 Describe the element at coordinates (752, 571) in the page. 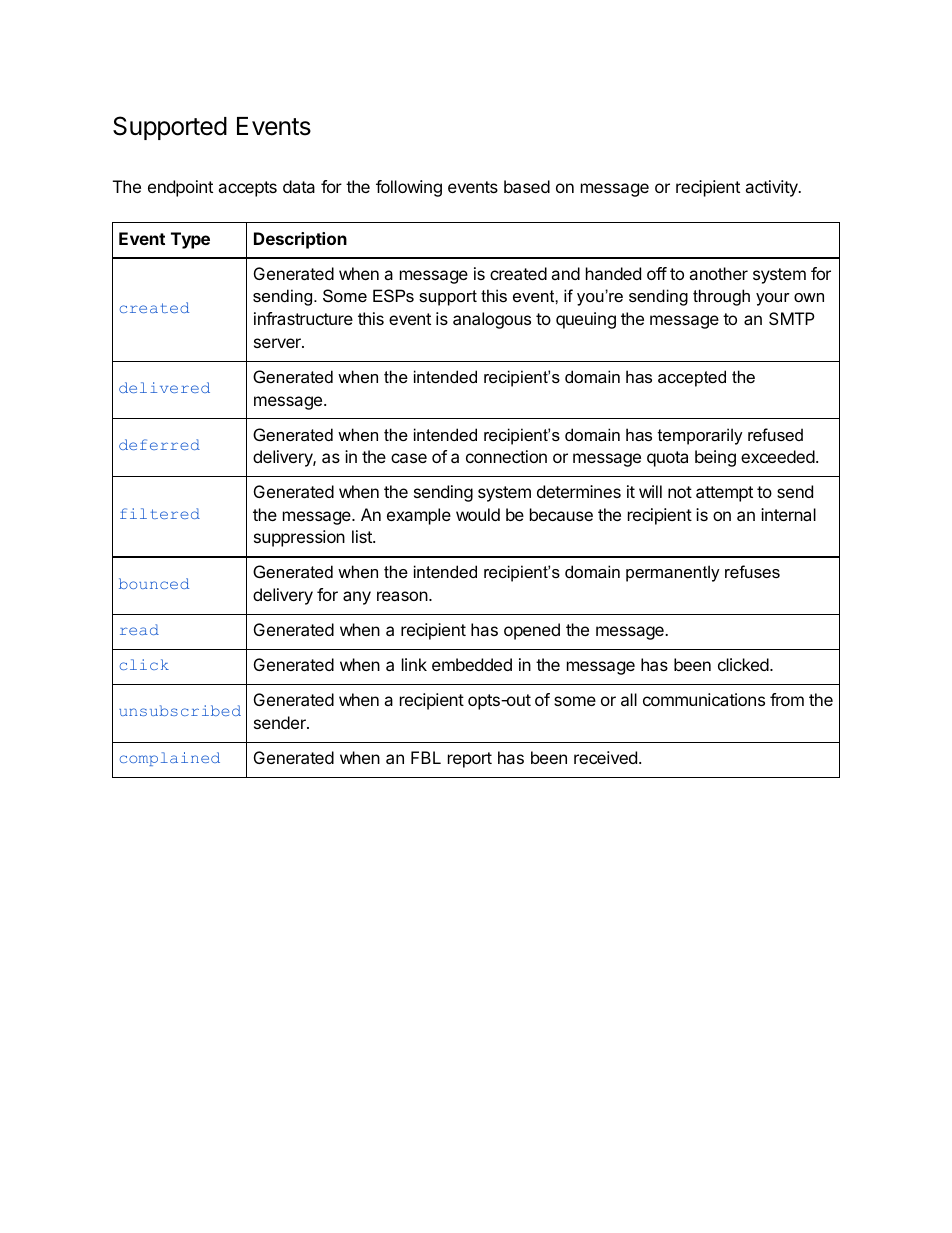

I see `refuses` at that location.
